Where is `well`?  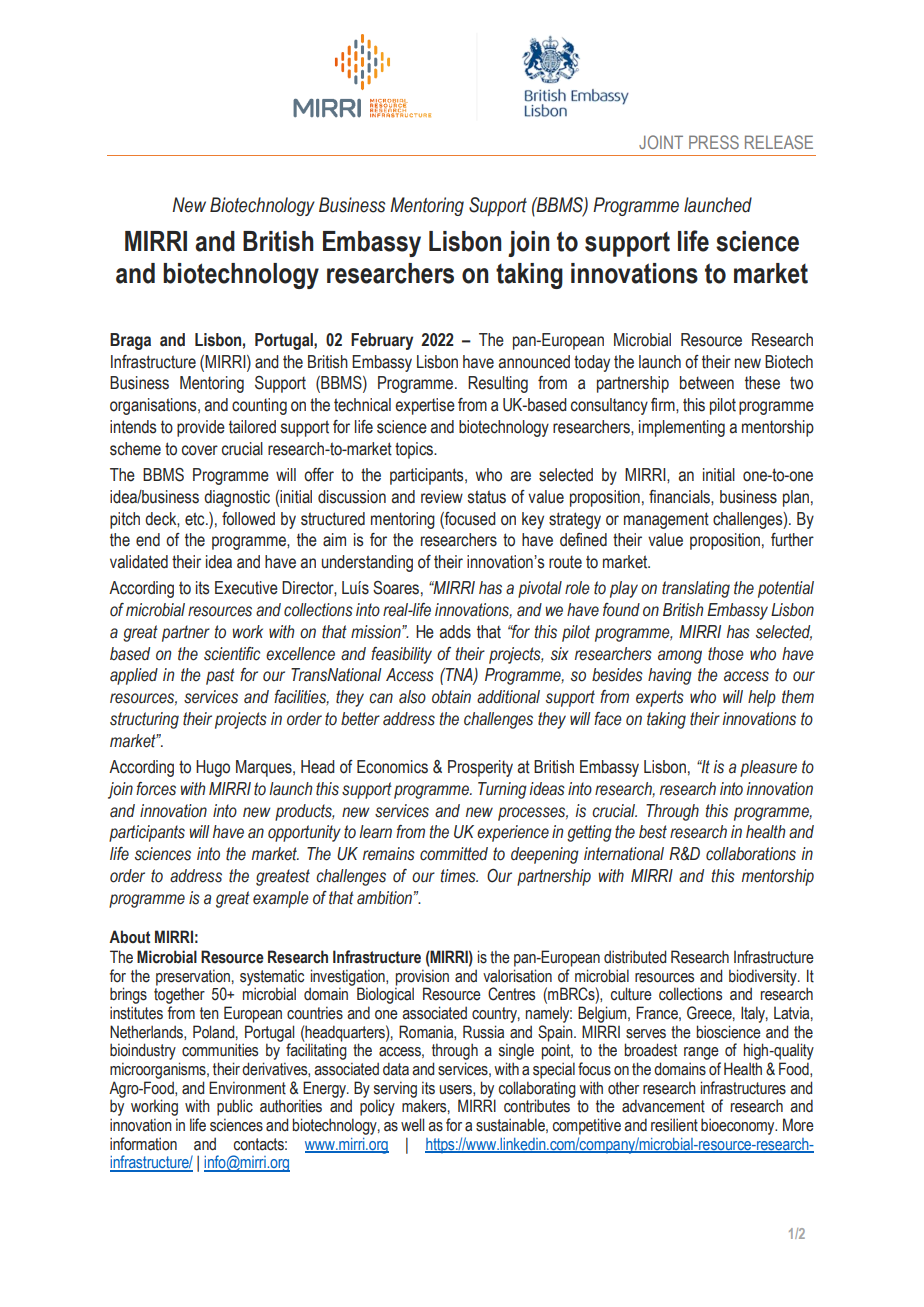
well is located at coordinates (412, 1125).
